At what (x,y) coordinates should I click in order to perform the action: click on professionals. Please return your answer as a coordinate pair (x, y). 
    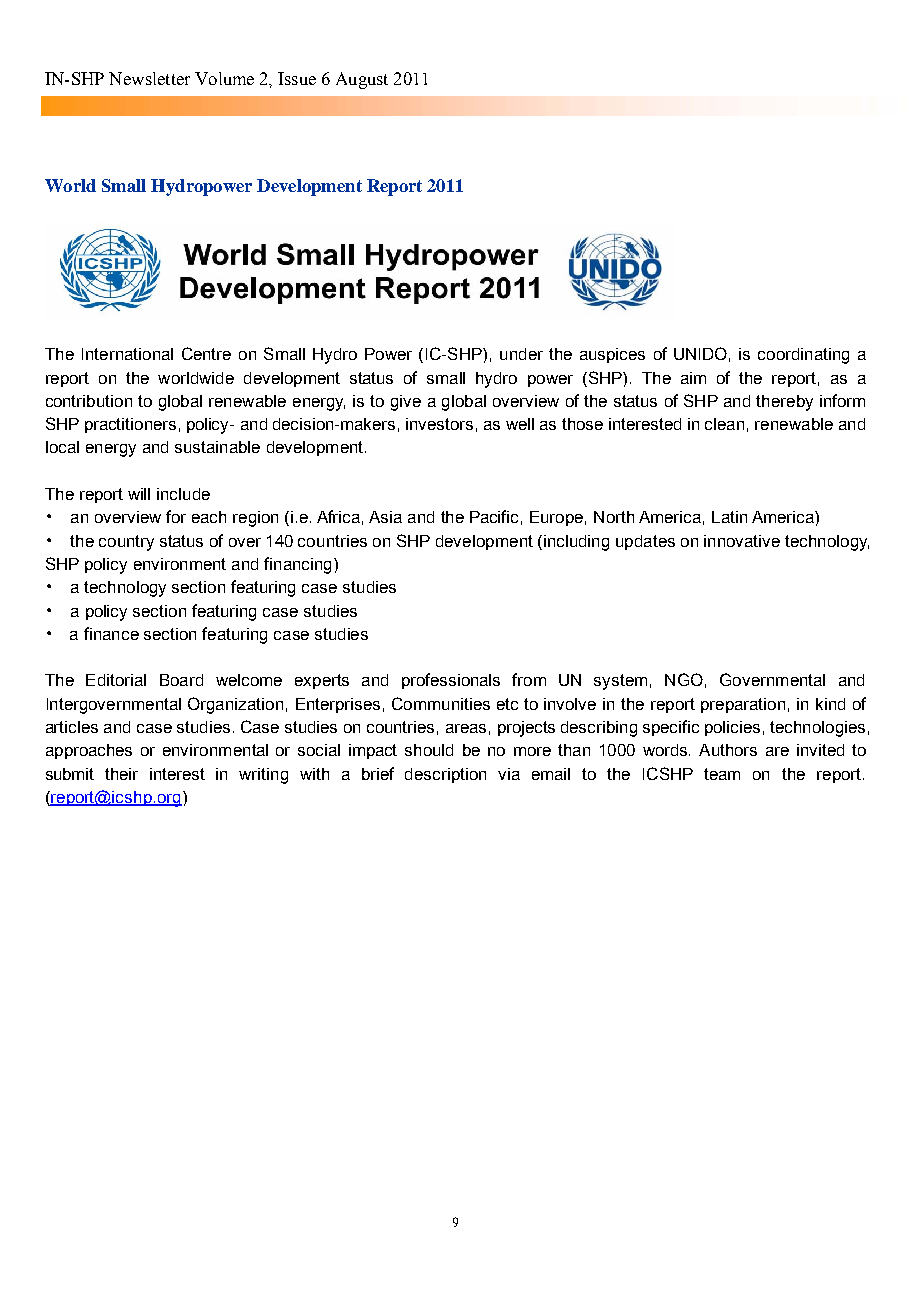
    Looking at the image, I should click on (451, 681).
